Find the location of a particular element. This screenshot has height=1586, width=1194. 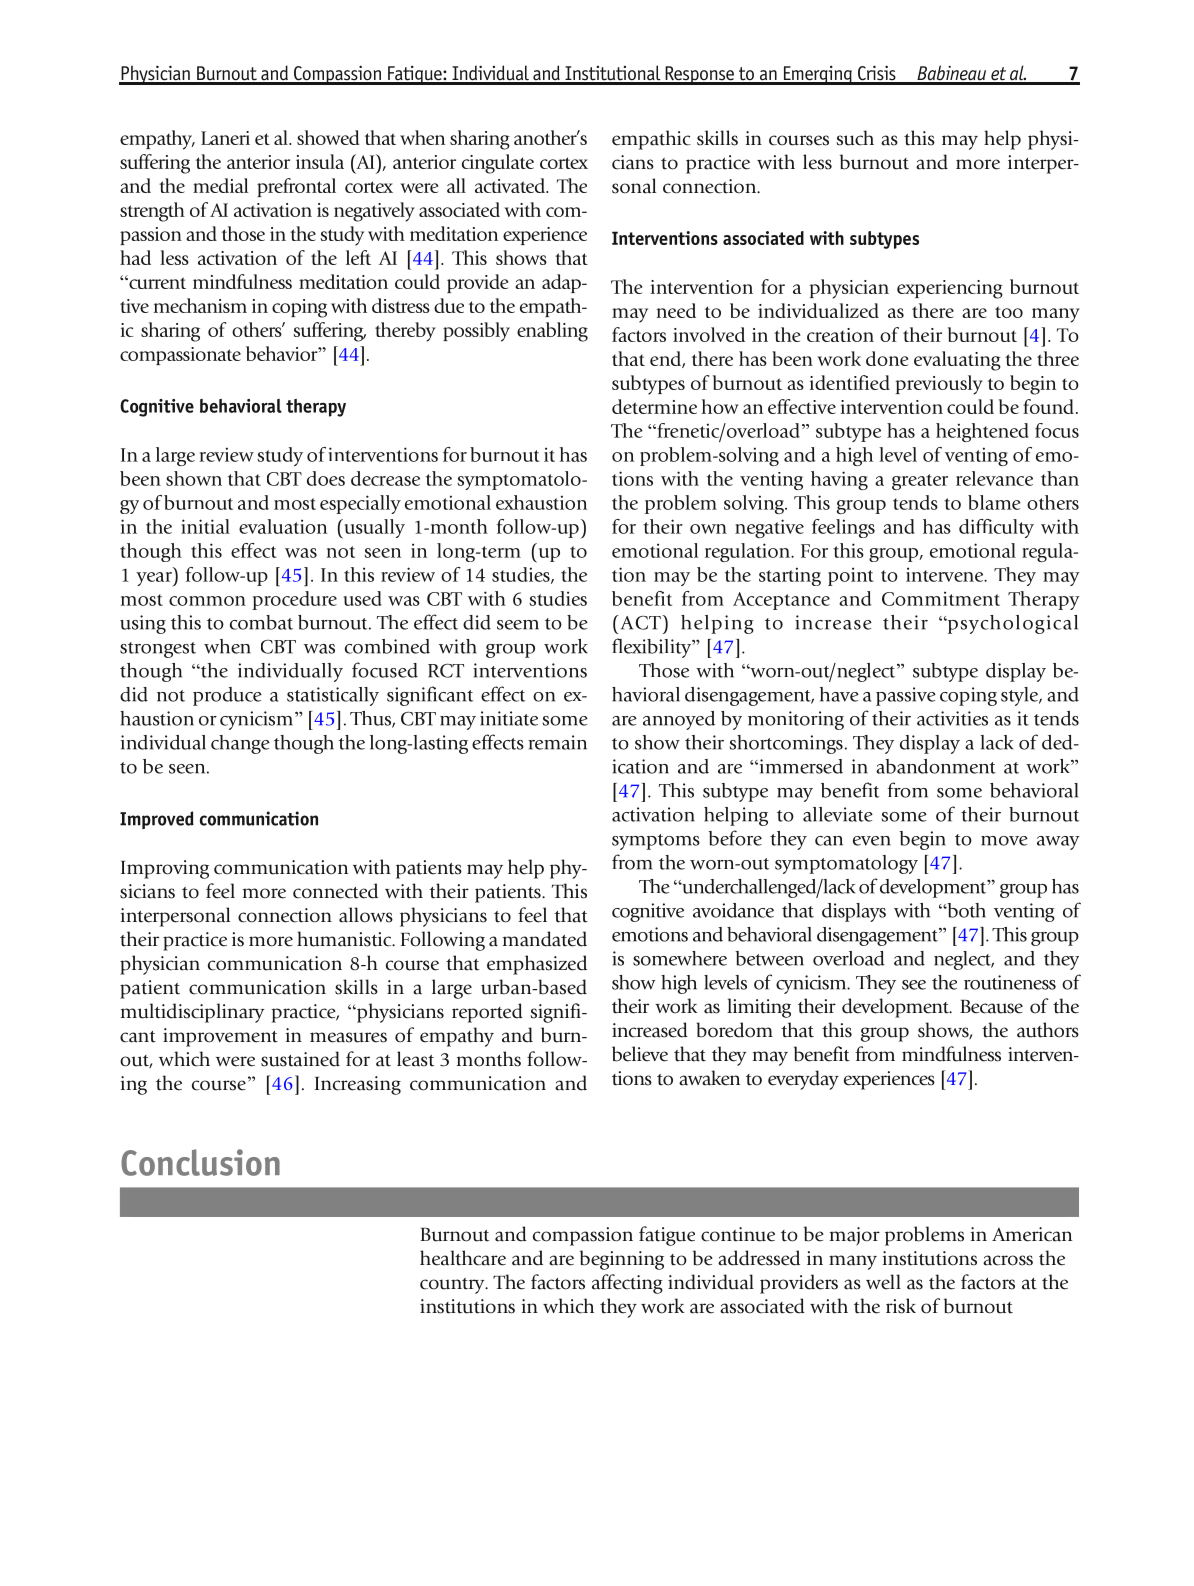

insula is located at coordinates (320, 161).
